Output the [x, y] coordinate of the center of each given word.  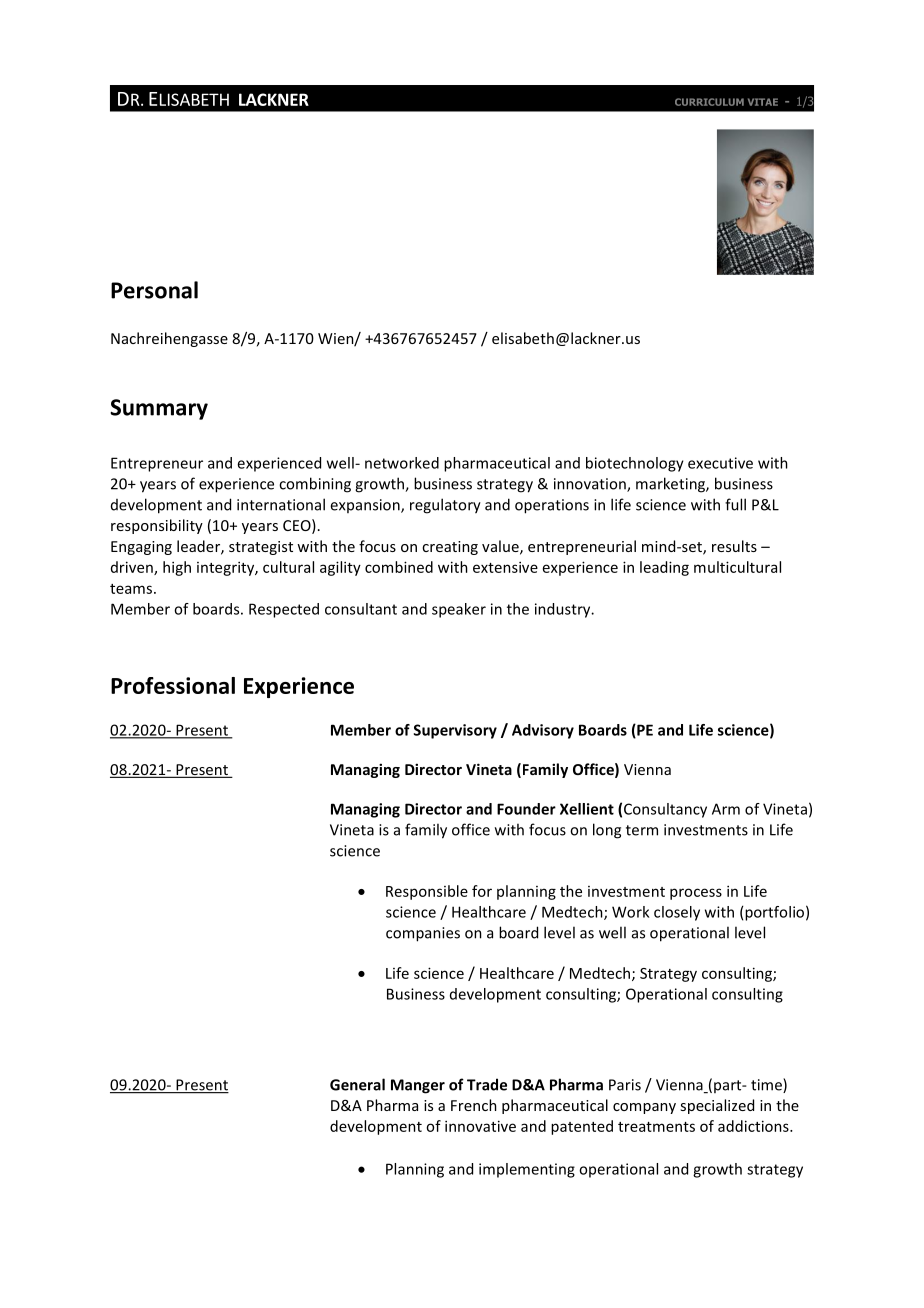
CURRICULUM [709, 102]
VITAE [763, 102]
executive [720, 463]
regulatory [445, 506]
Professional [173, 685]
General [357, 1084]
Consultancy [665, 810]
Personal [154, 290]
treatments [656, 1127]
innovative [480, 1126]
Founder [526, 809]
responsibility [157, 526]
